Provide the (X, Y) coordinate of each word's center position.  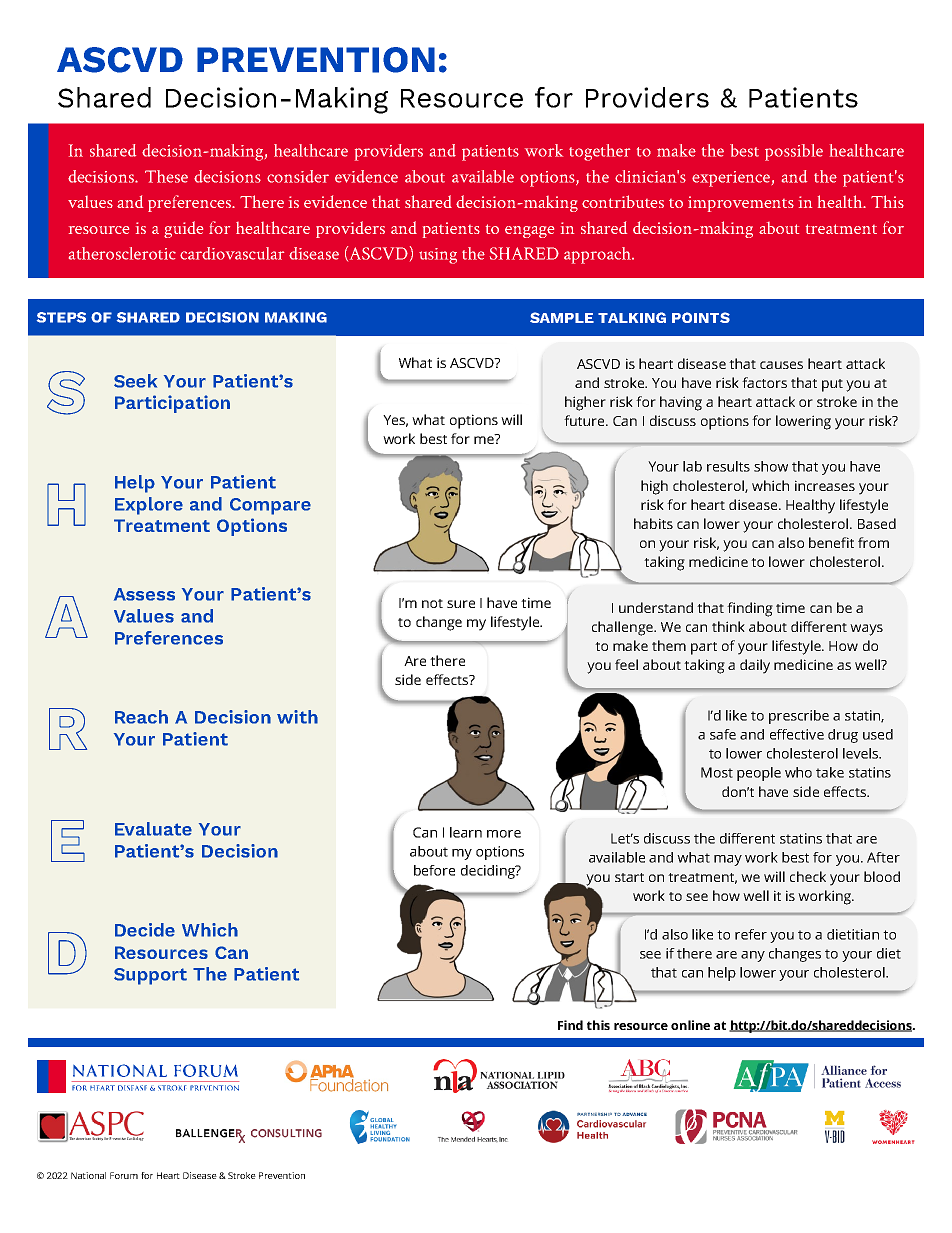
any (753, 956)
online (690, 1025)
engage (529, 232)
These (166, 176)
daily (755, 666)
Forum (124, 1175)
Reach (141, 717)
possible (794, 152)
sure (461, 604)
